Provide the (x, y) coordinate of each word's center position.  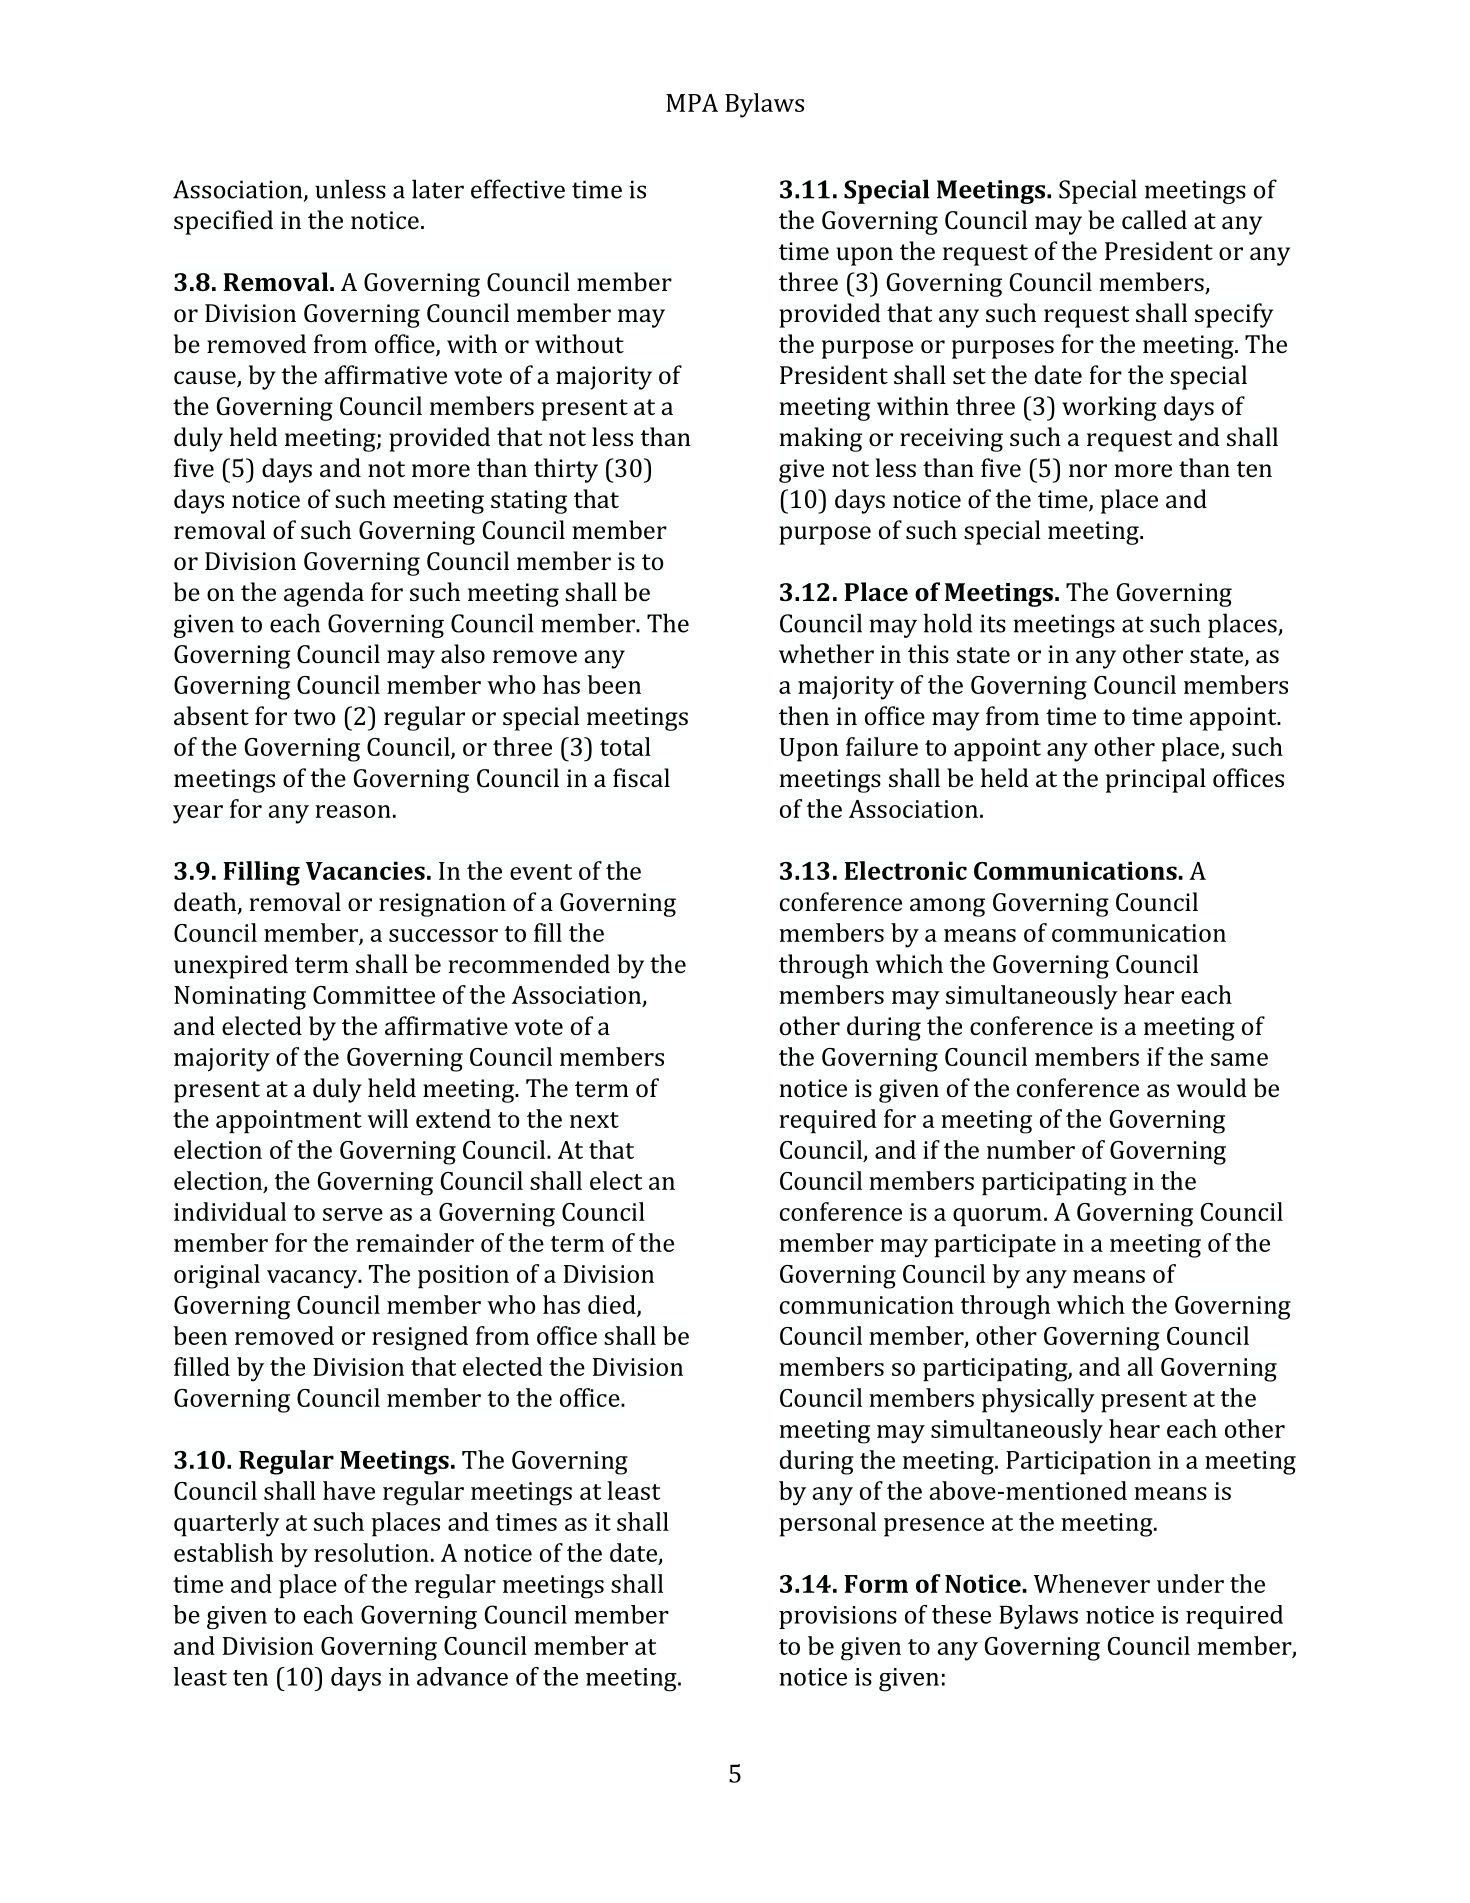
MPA (692, 103)
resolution (371, 1552)
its (993, 623)
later (438, 189)
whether (826, 653)
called (1154, 219)
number (1031, 1149)
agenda (324, 594)
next (594, 1120)
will (387, 1118)
